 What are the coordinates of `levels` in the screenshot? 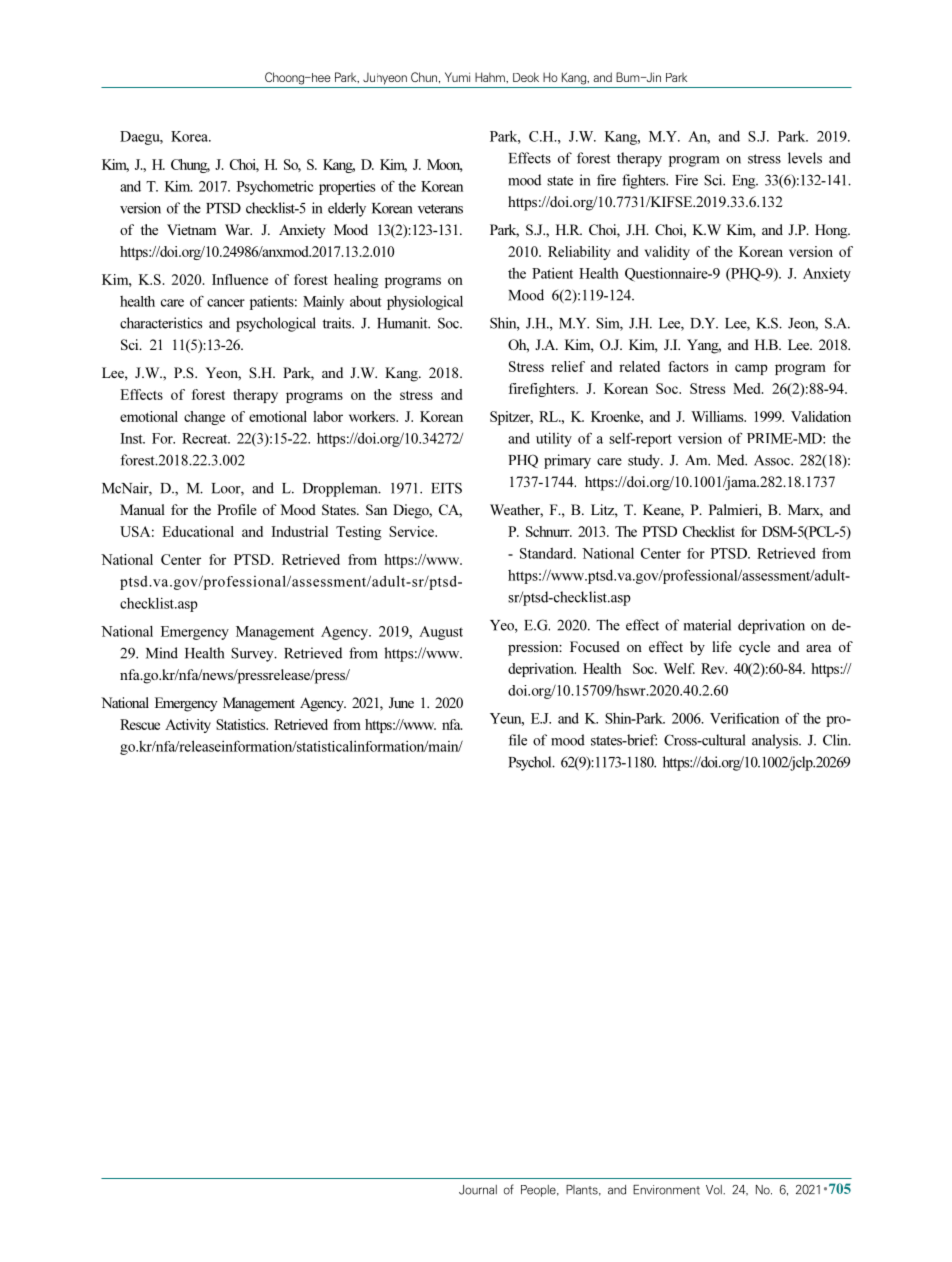 It's located at (805, 158).
